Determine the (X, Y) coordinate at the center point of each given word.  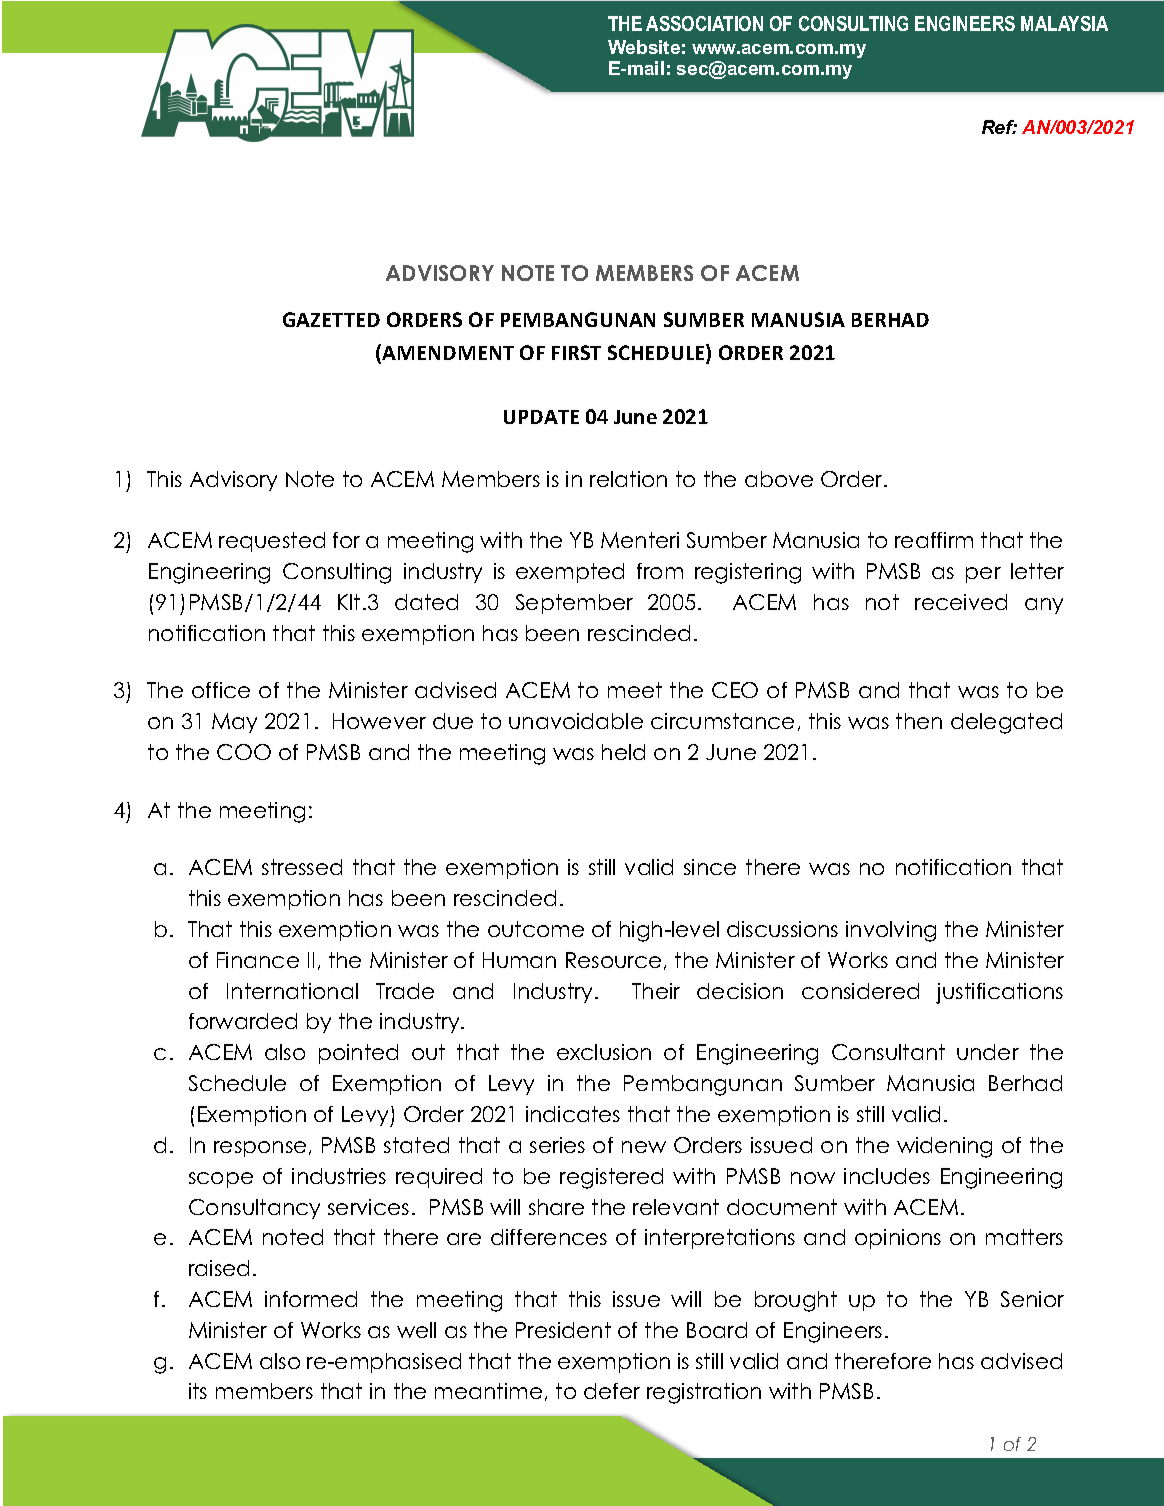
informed (311, 1299)
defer (612, 1391)
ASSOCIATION (704, 23)
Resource (613, 960)
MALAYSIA (1064, 23)
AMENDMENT (448, 353)
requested (272, 542)
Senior (1032, 1299)
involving (891, 931)
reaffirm (934, 540)
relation (628, 479)
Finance (258, 960)
